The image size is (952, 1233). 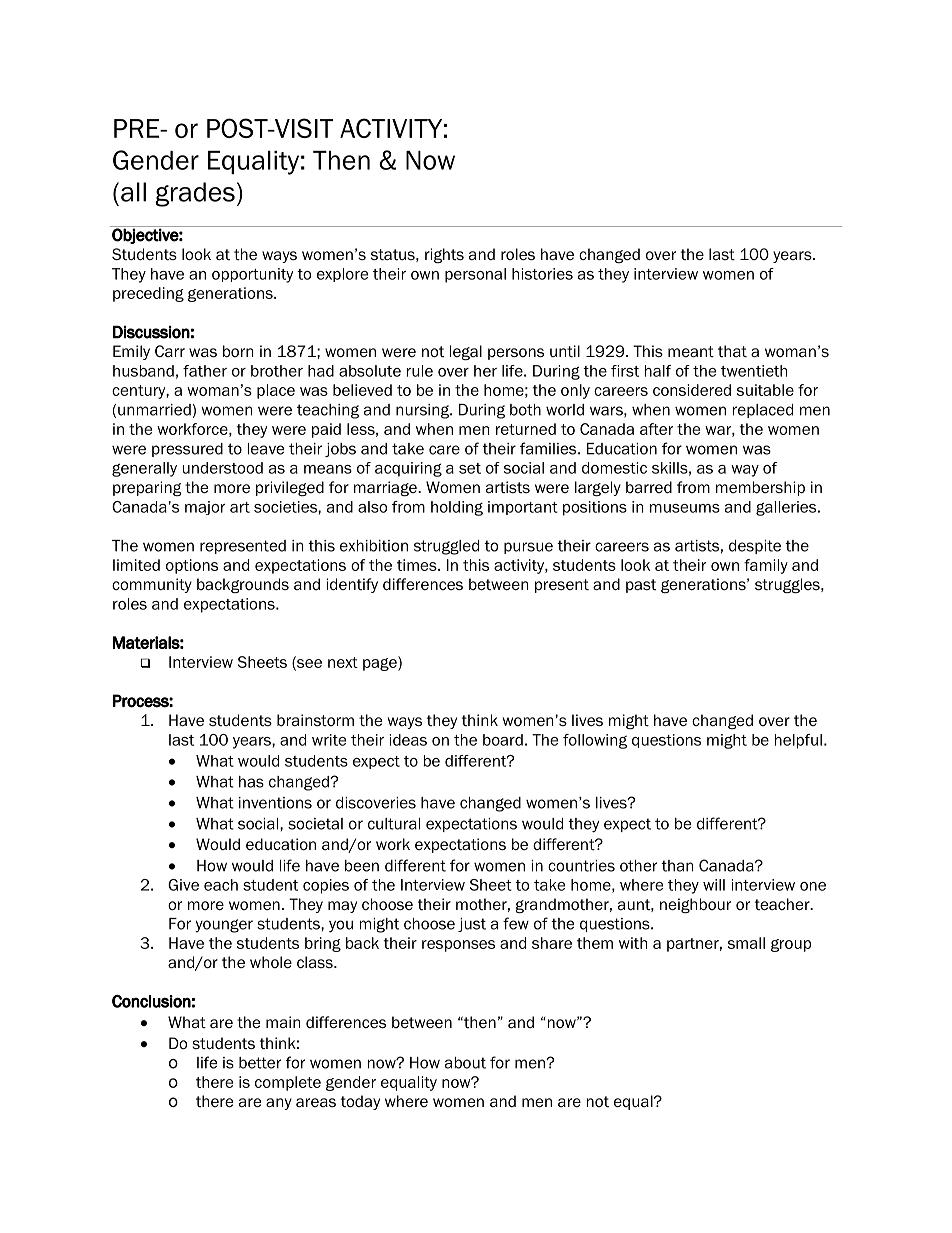 I want to click on better, so click(x=260, y=1063).
